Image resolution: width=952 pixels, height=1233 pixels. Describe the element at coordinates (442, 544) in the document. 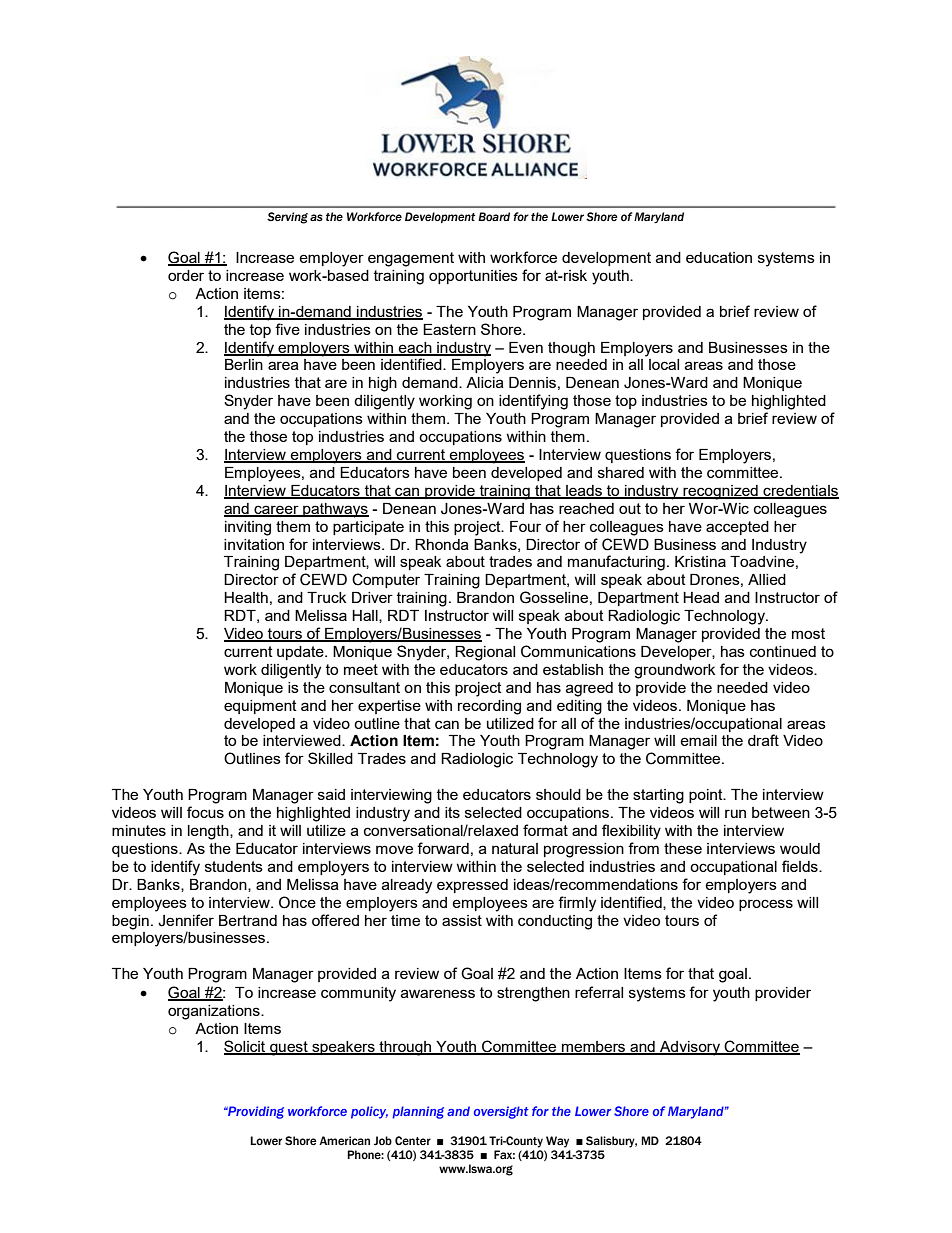

I see `Rhonda` at that location.
